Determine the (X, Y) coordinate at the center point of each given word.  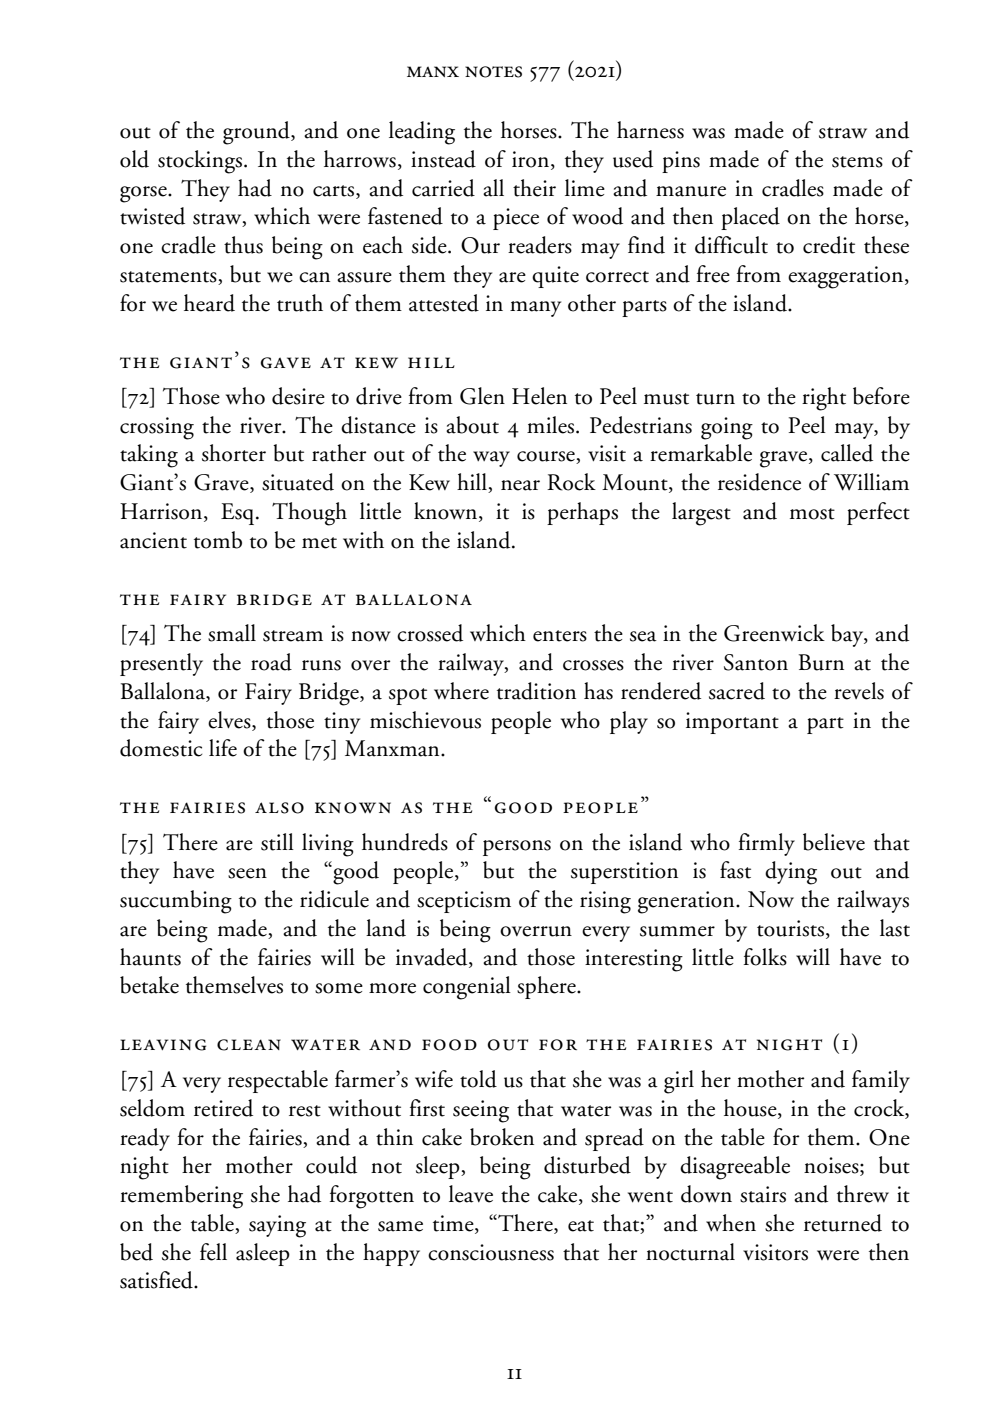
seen (247, 873)
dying (791, 873)
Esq (239, 514)
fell (213, 1252)
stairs (763, 1194)
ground (257, 133)
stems (857, 162)
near (520, 485)
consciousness (491, 1252)
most (812, 514)
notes (493, 72)
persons (517, 848)
